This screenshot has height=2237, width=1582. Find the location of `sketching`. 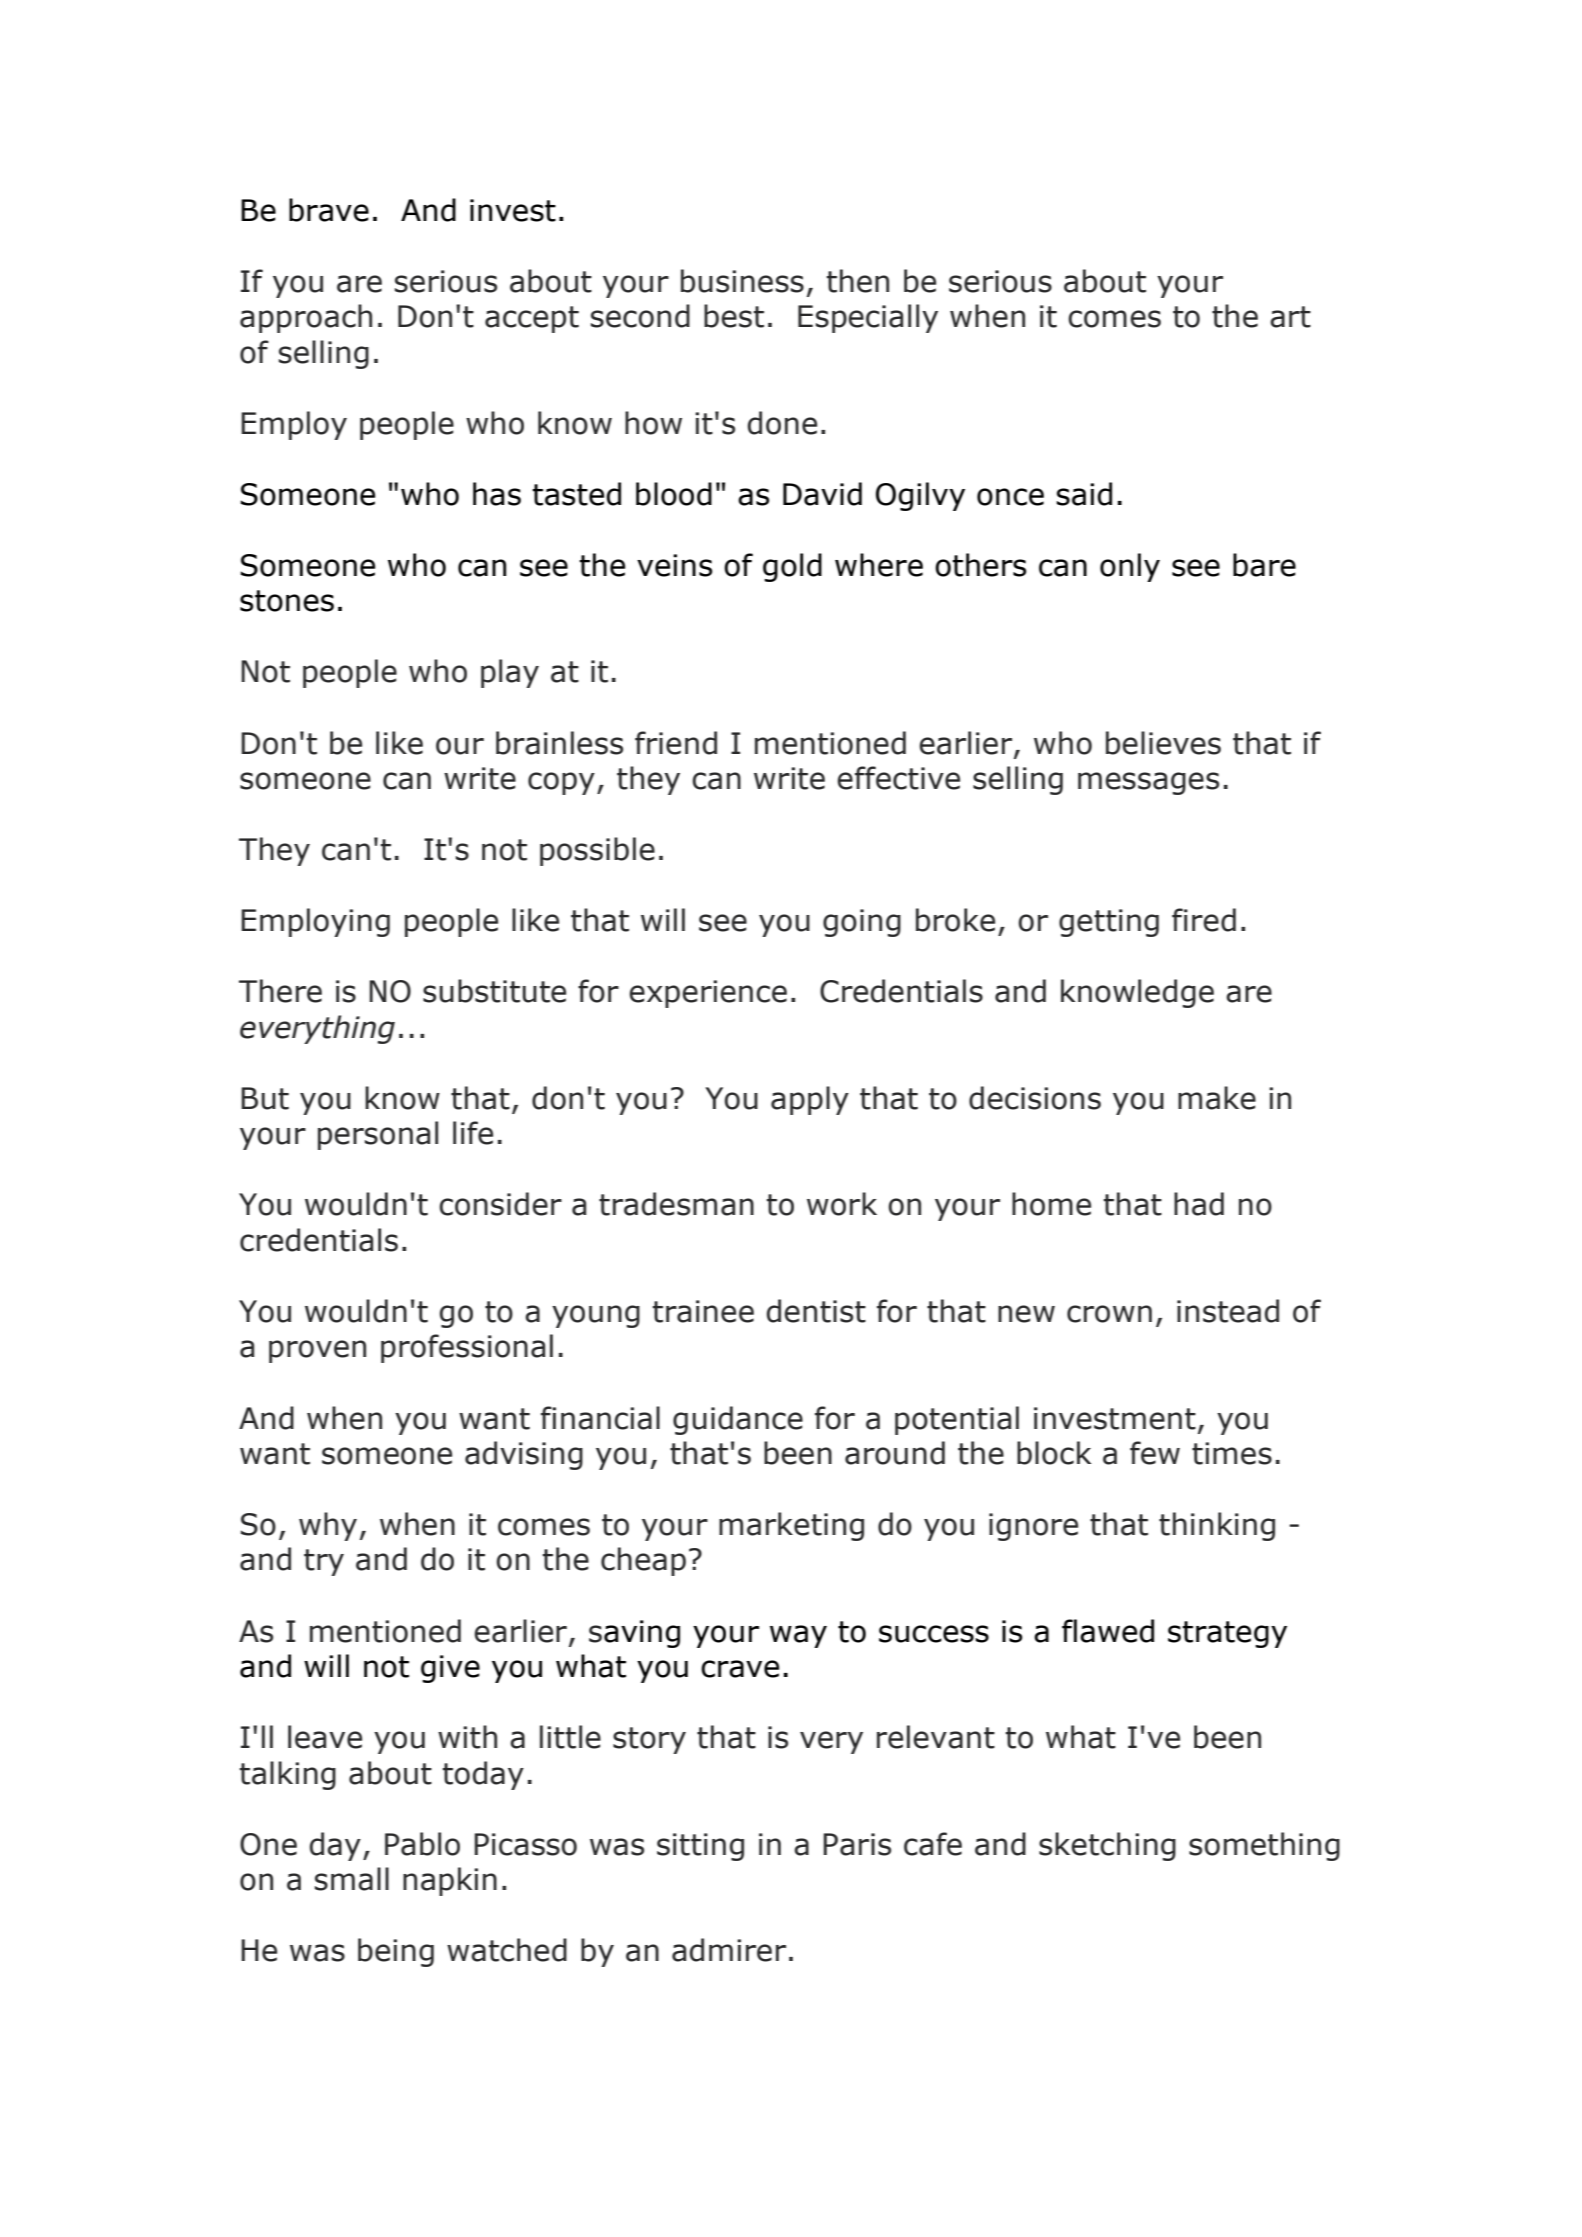

sketching is located at coordinates (1107, 1846).
